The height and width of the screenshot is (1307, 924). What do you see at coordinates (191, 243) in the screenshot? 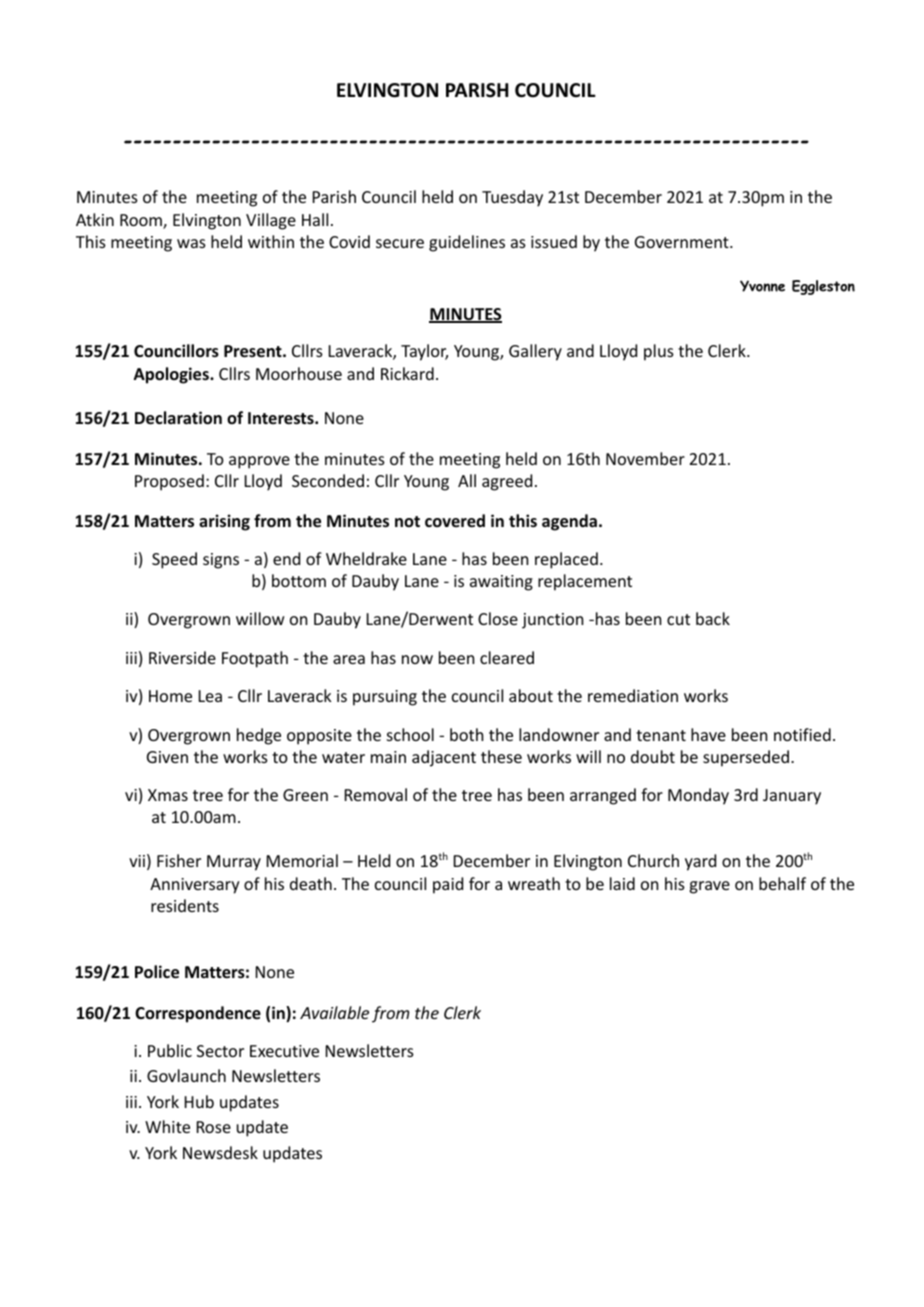
I see `was` at bounding box center [191, 243].
